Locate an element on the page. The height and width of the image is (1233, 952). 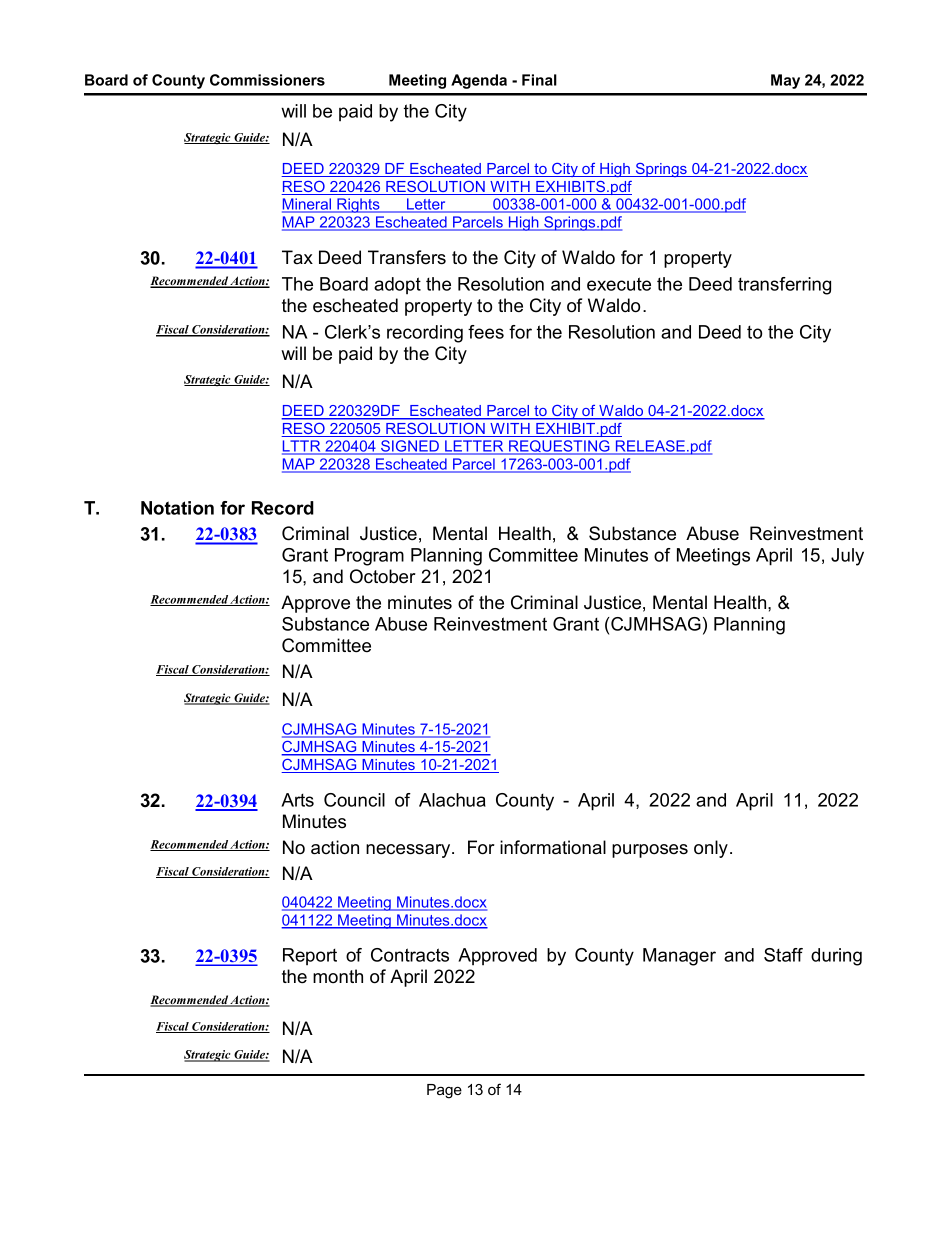
Report is located at coordinates (310, 956).
